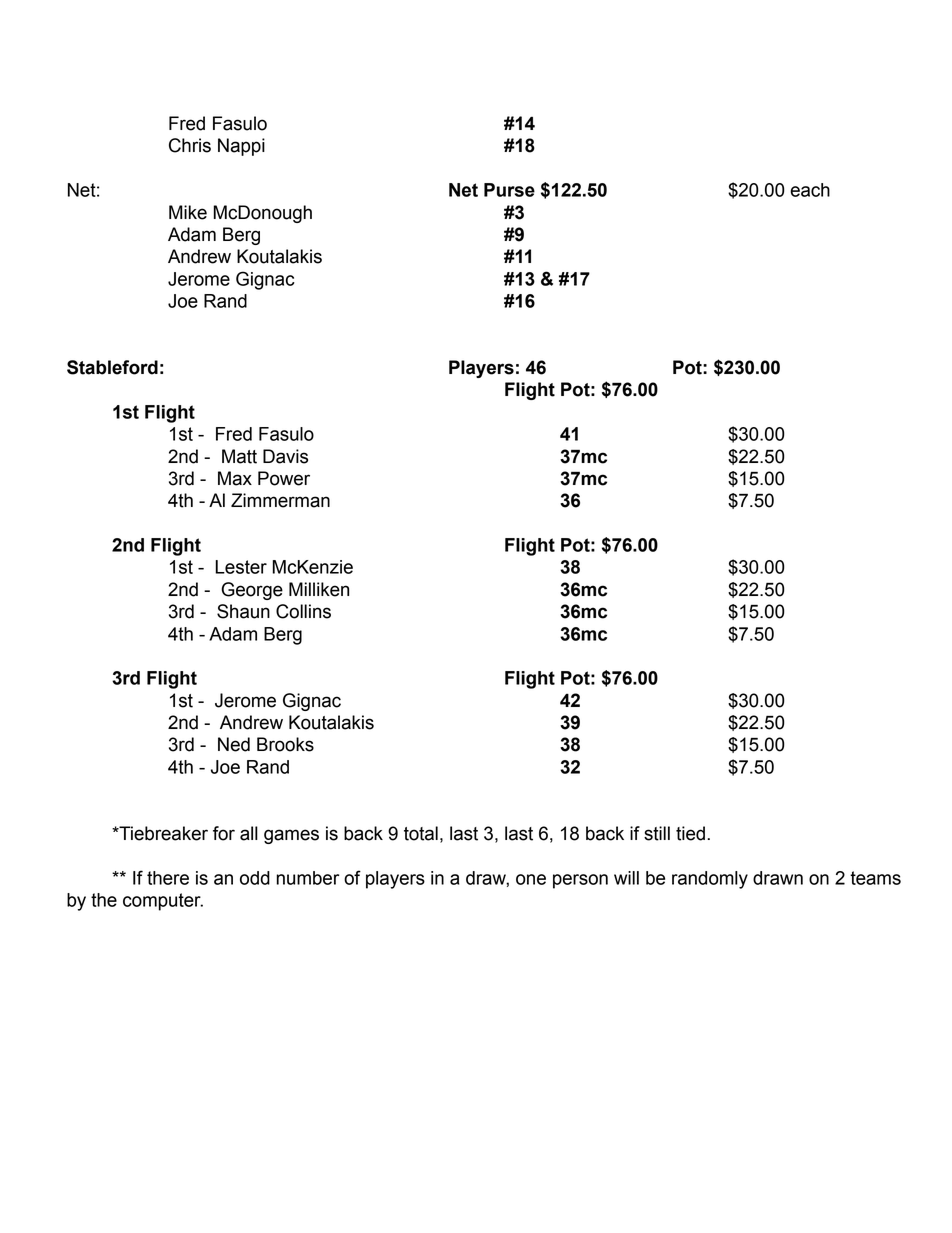  I want to click on Davis, so click(285, 456).
